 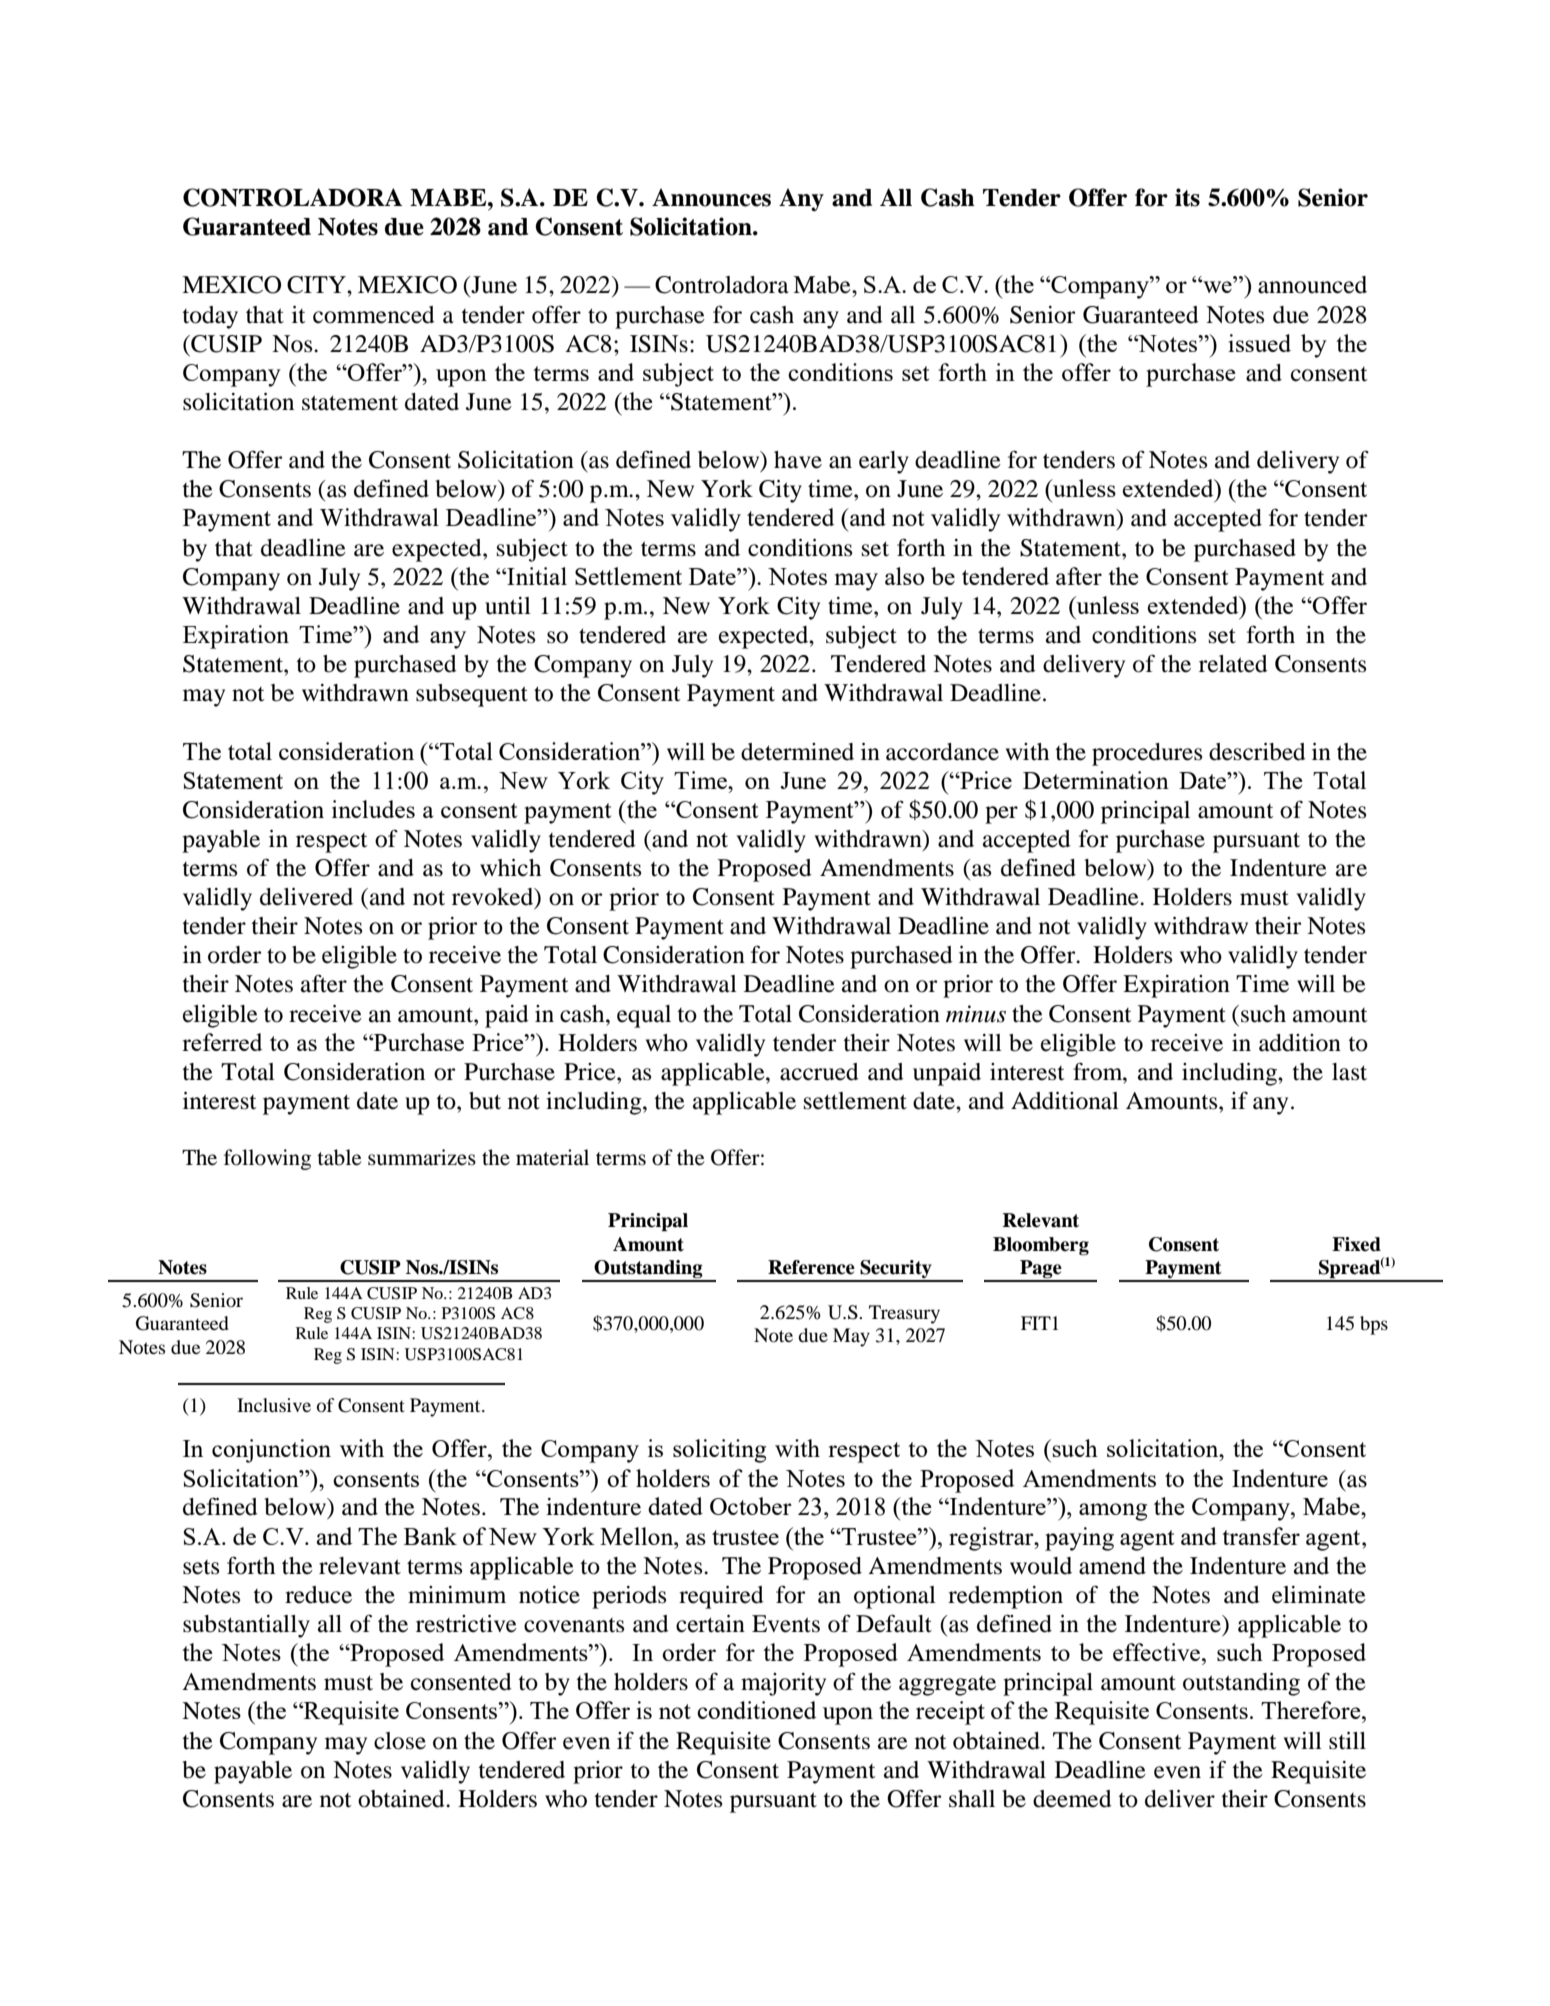 I want to click on close, so click(x=400, y=1741).
